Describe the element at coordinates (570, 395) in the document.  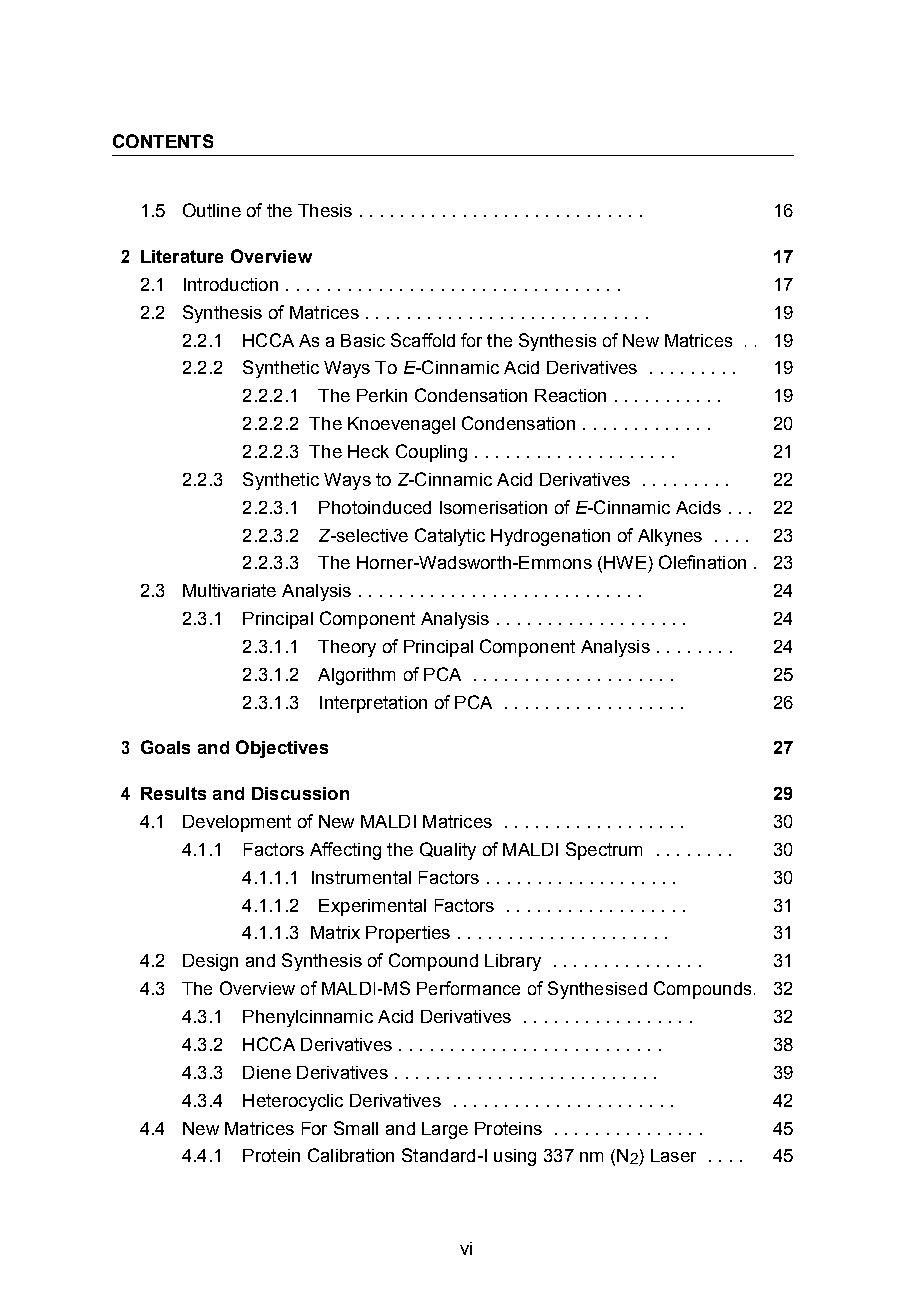
I see `Reaction` at that location.
